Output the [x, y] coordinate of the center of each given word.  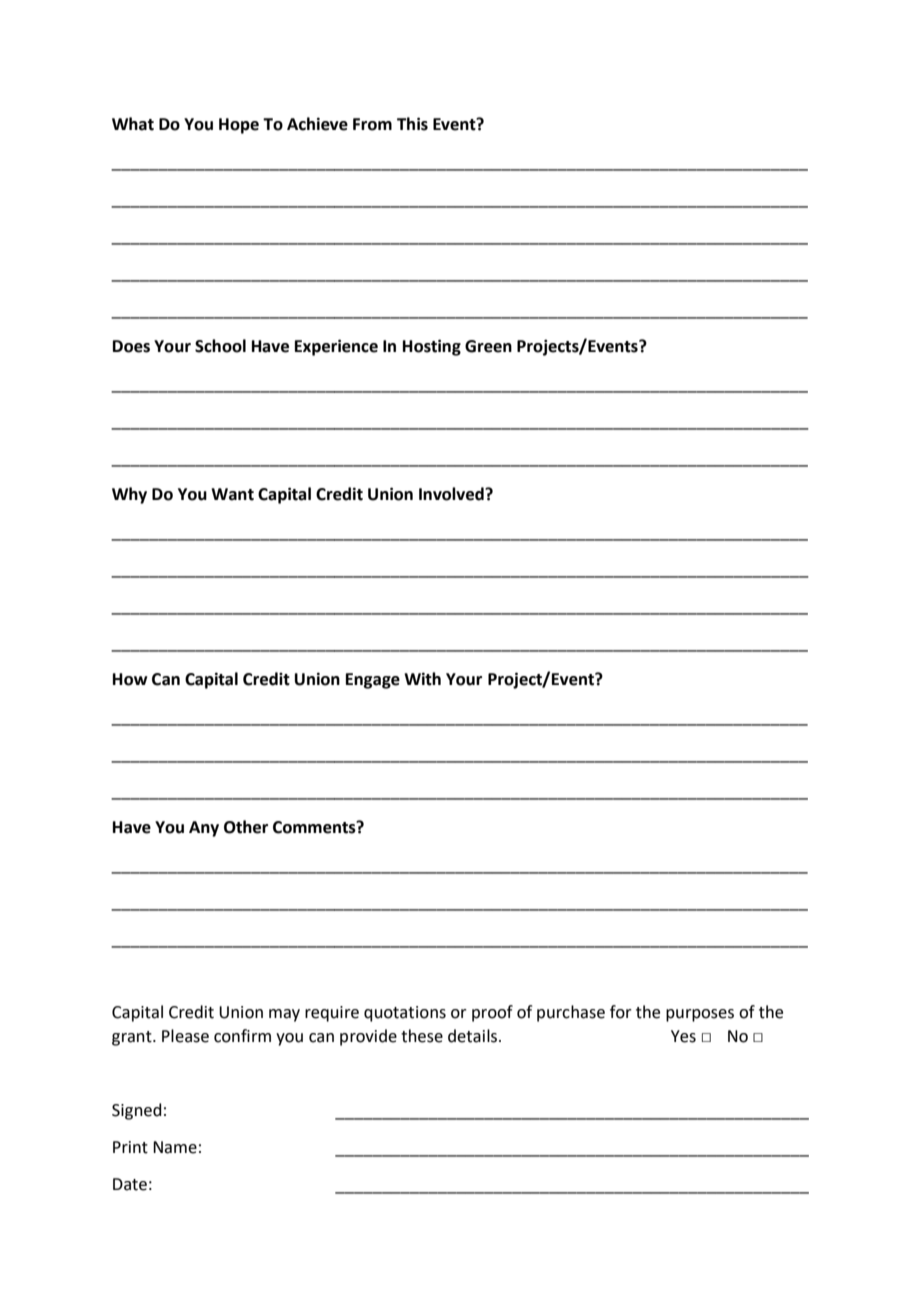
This [412, 124]
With [422, 679]
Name [175, 1147]
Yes [683, 1036]
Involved [452, 494]
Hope [239, 126]
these [422, 1036]
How [130, 679]
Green [488, 346]
